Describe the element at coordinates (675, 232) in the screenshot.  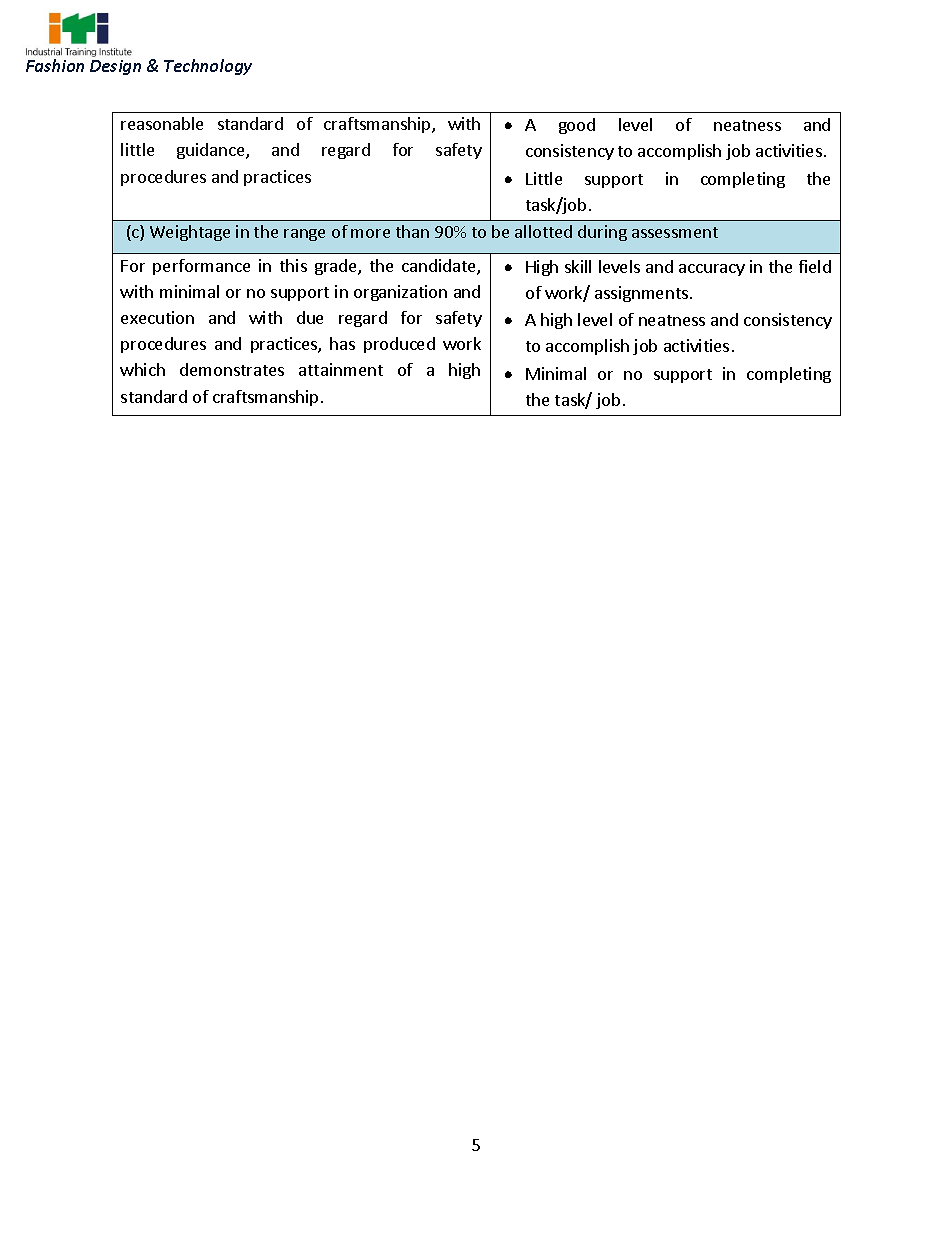
I see `assessment` at that location.
